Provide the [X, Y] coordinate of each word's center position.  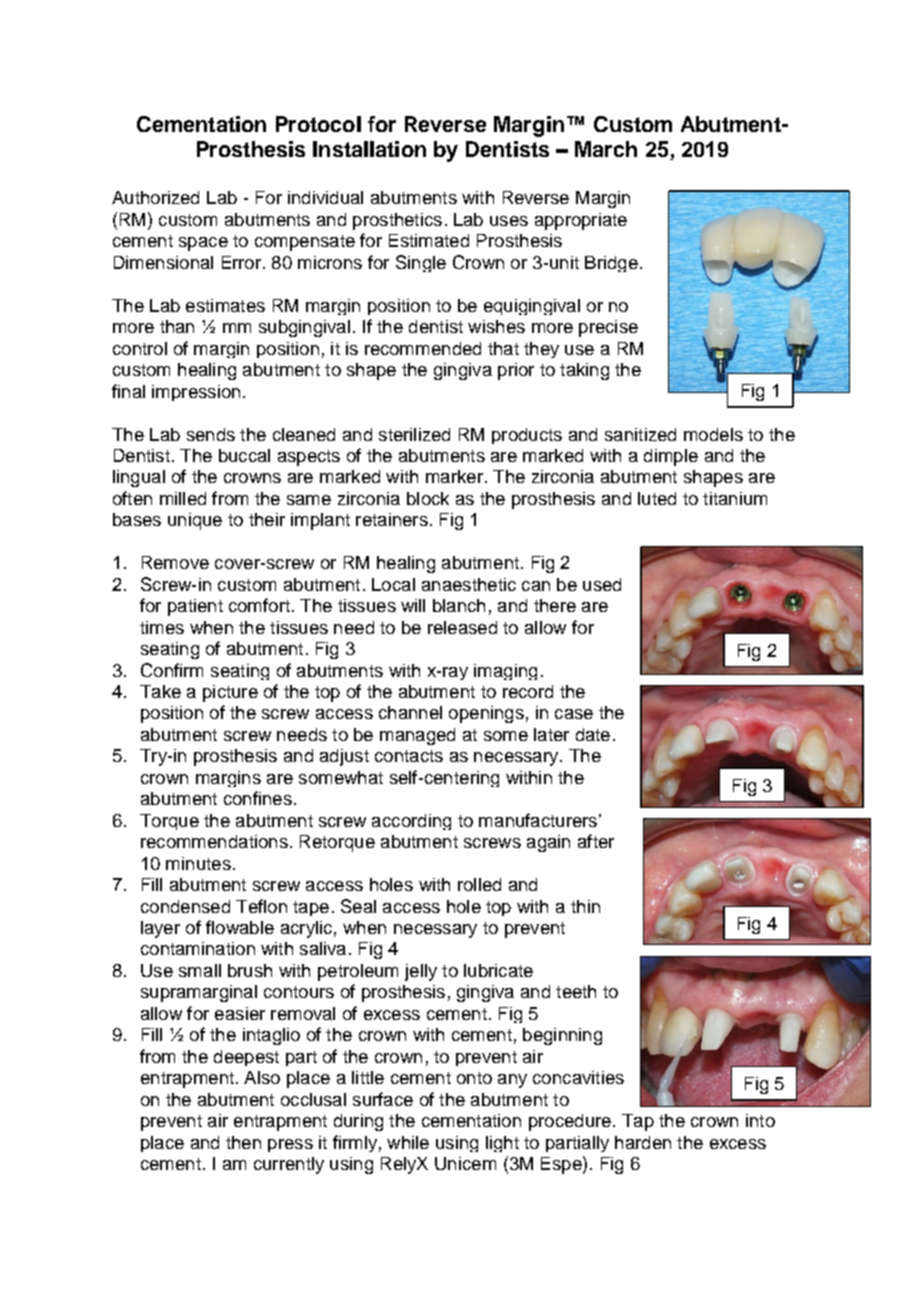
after [596, 841]
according [411, 822]
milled [183, 498]
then [243, 1142]
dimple [671, 457]
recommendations [214, 841]
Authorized [155, 197]
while [408, 1142]
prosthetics [397, 221]
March [606, 149]
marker [454, 476]
